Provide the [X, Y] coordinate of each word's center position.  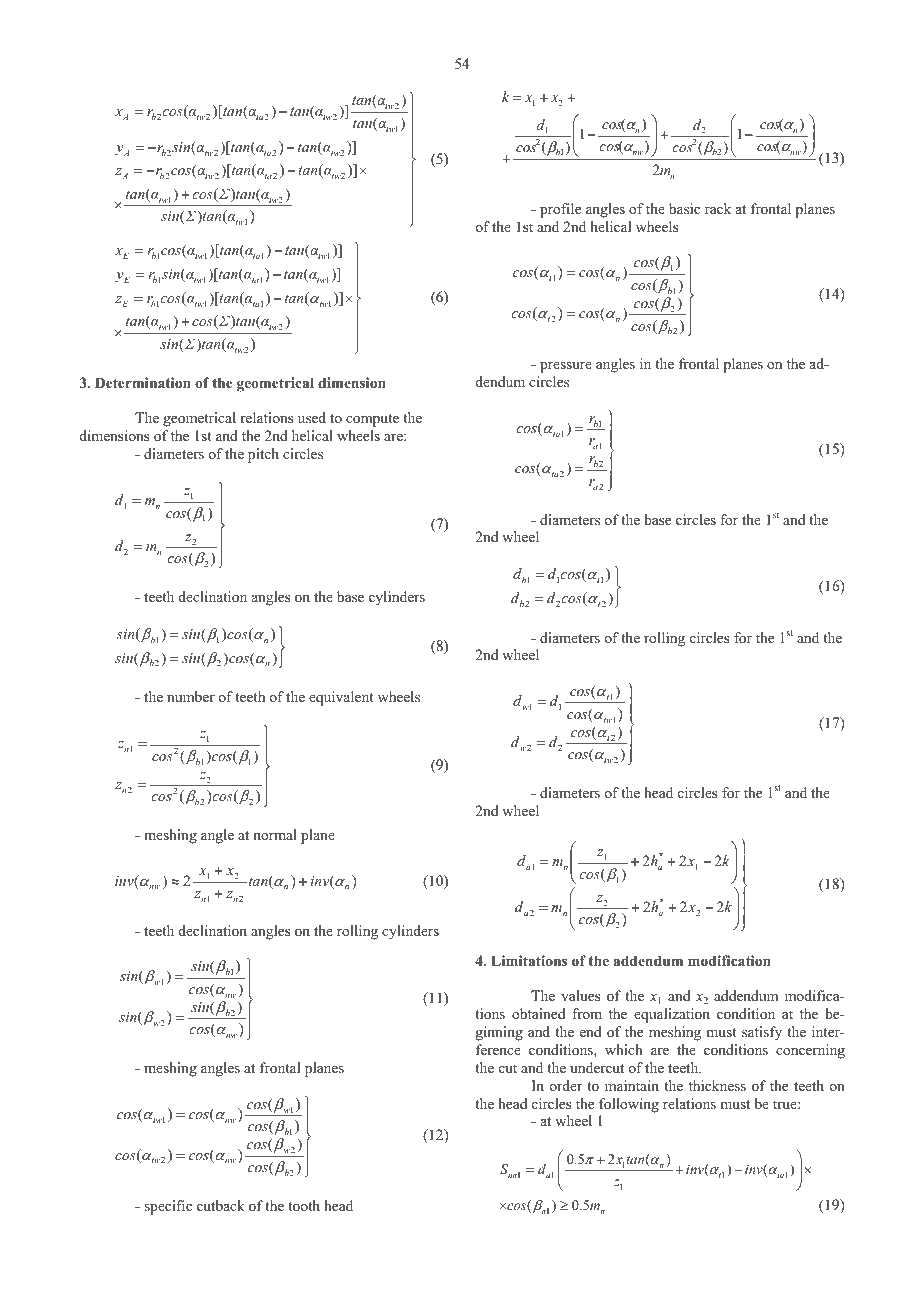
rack [718, 208]
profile [560, 210]
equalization [672, 1015]
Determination [143, 383]
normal [275, 834]
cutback [221, 1205]
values [581, 995]
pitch [263, 455]
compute [372, 420]
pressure [566, 367]
